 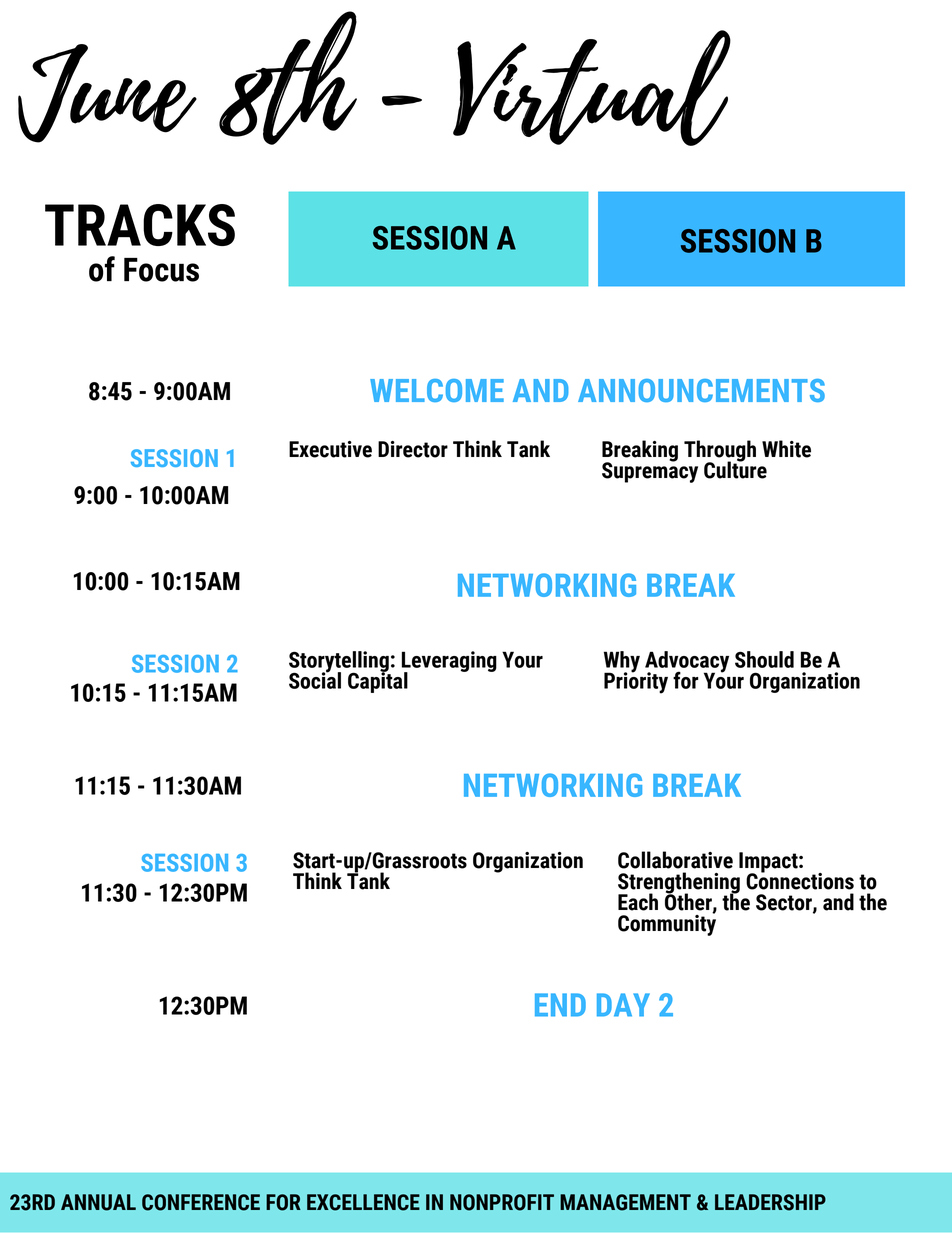 I want to click on Strengthening, so click(x=679, y=884).
